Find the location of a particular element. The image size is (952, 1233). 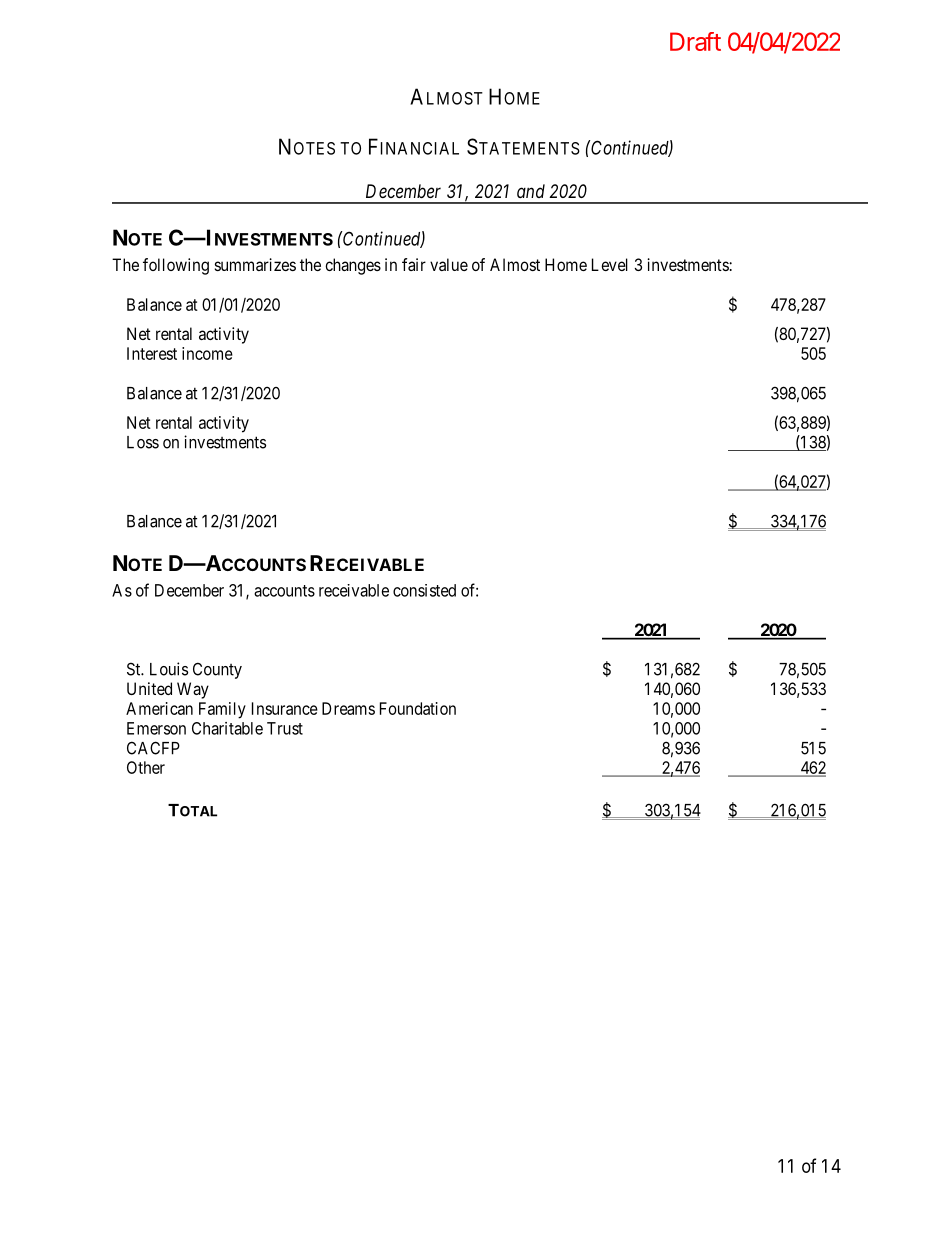

County is located at coordinates (217, 670).
